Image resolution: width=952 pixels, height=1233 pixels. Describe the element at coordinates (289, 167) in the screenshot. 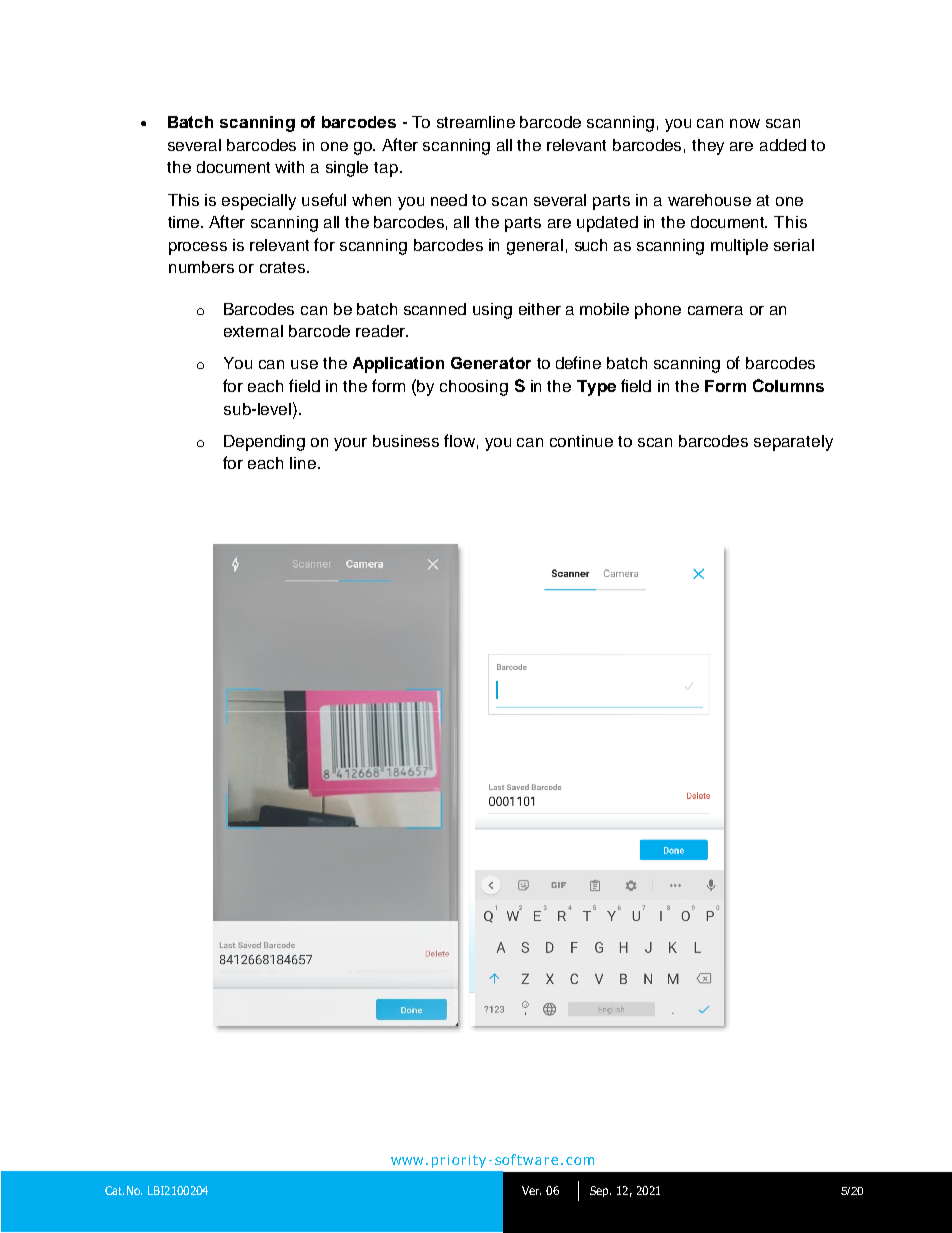

I see `with` at that location.
